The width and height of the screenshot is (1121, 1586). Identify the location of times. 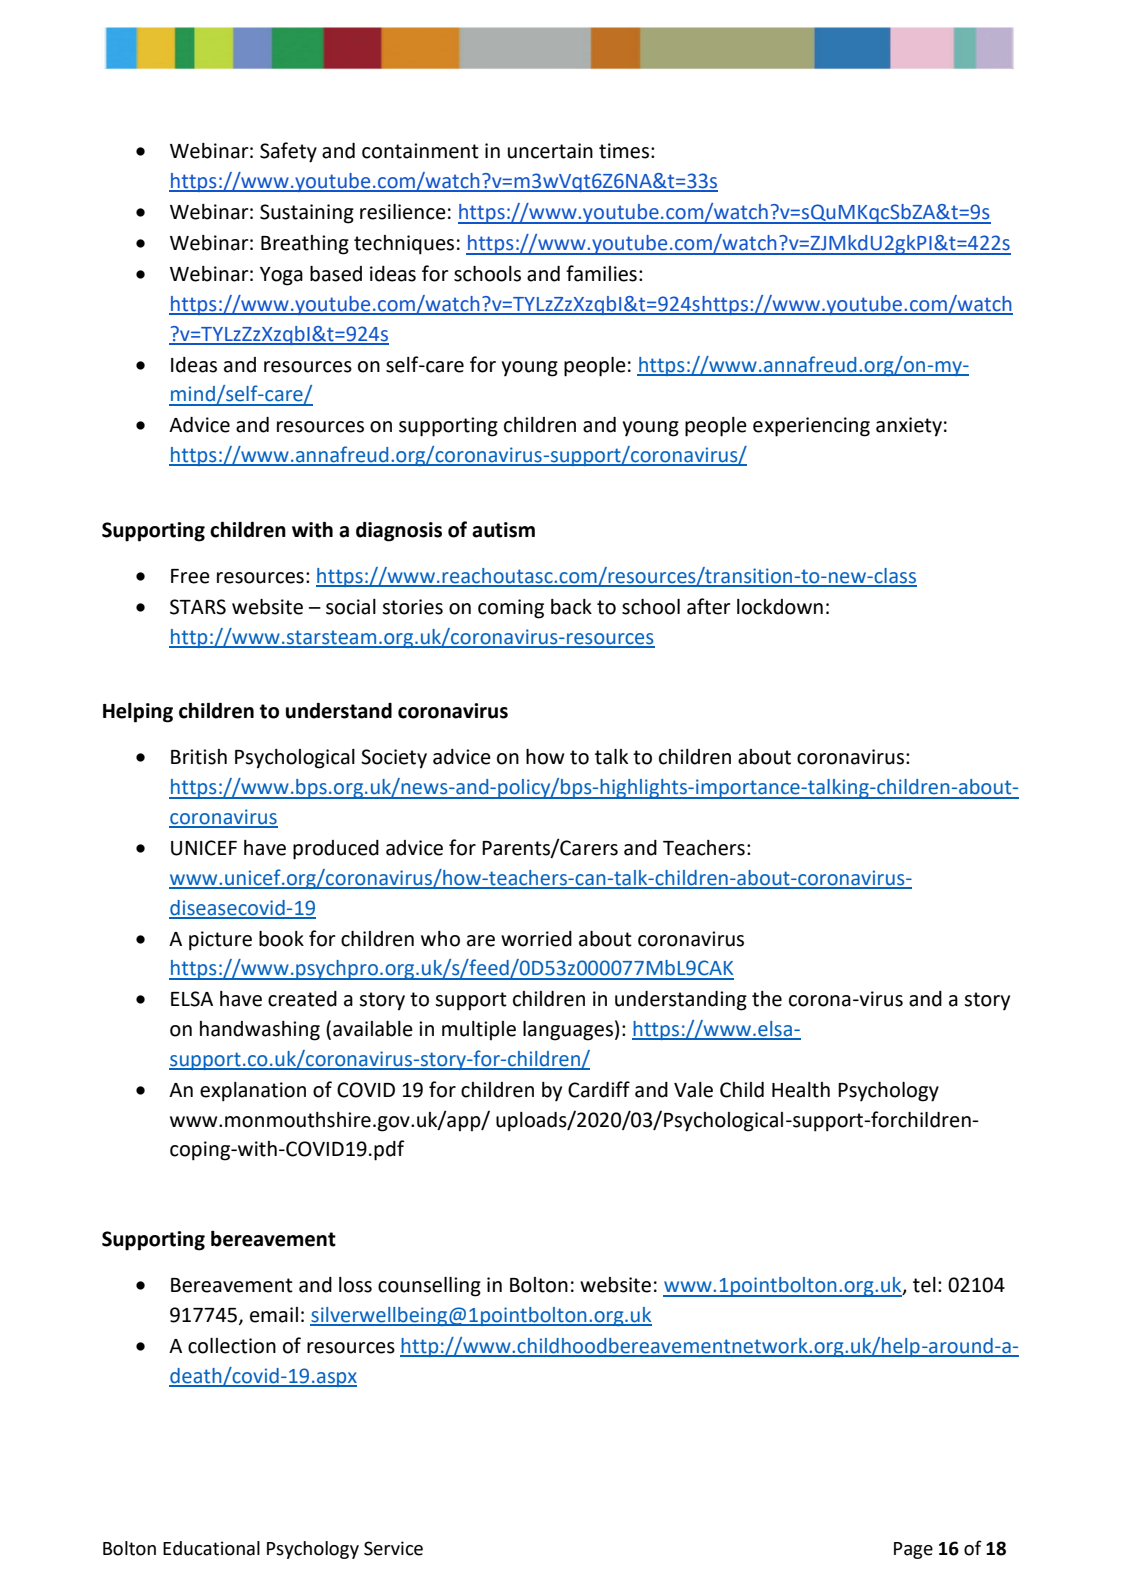
(624, 151).
